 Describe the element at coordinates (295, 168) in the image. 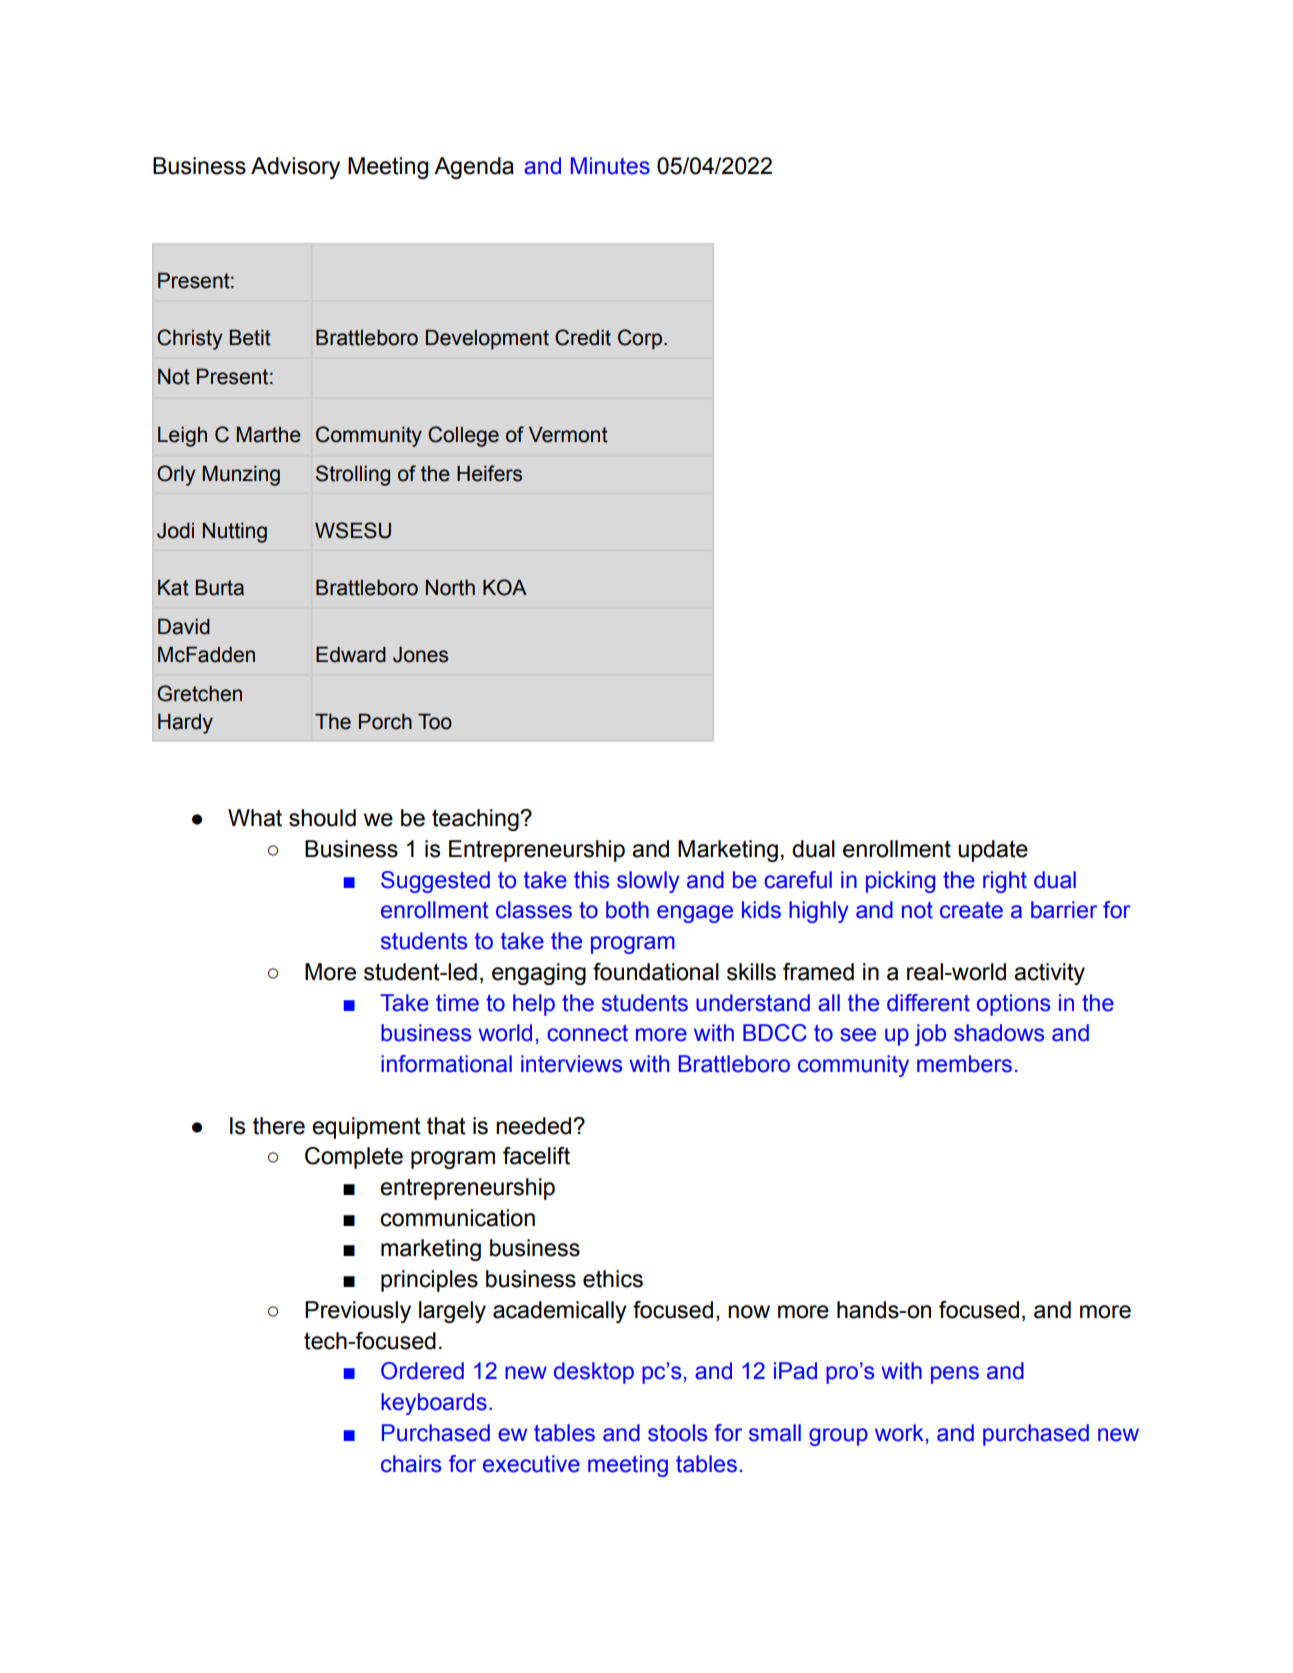

I see `Advisory` at that location.
